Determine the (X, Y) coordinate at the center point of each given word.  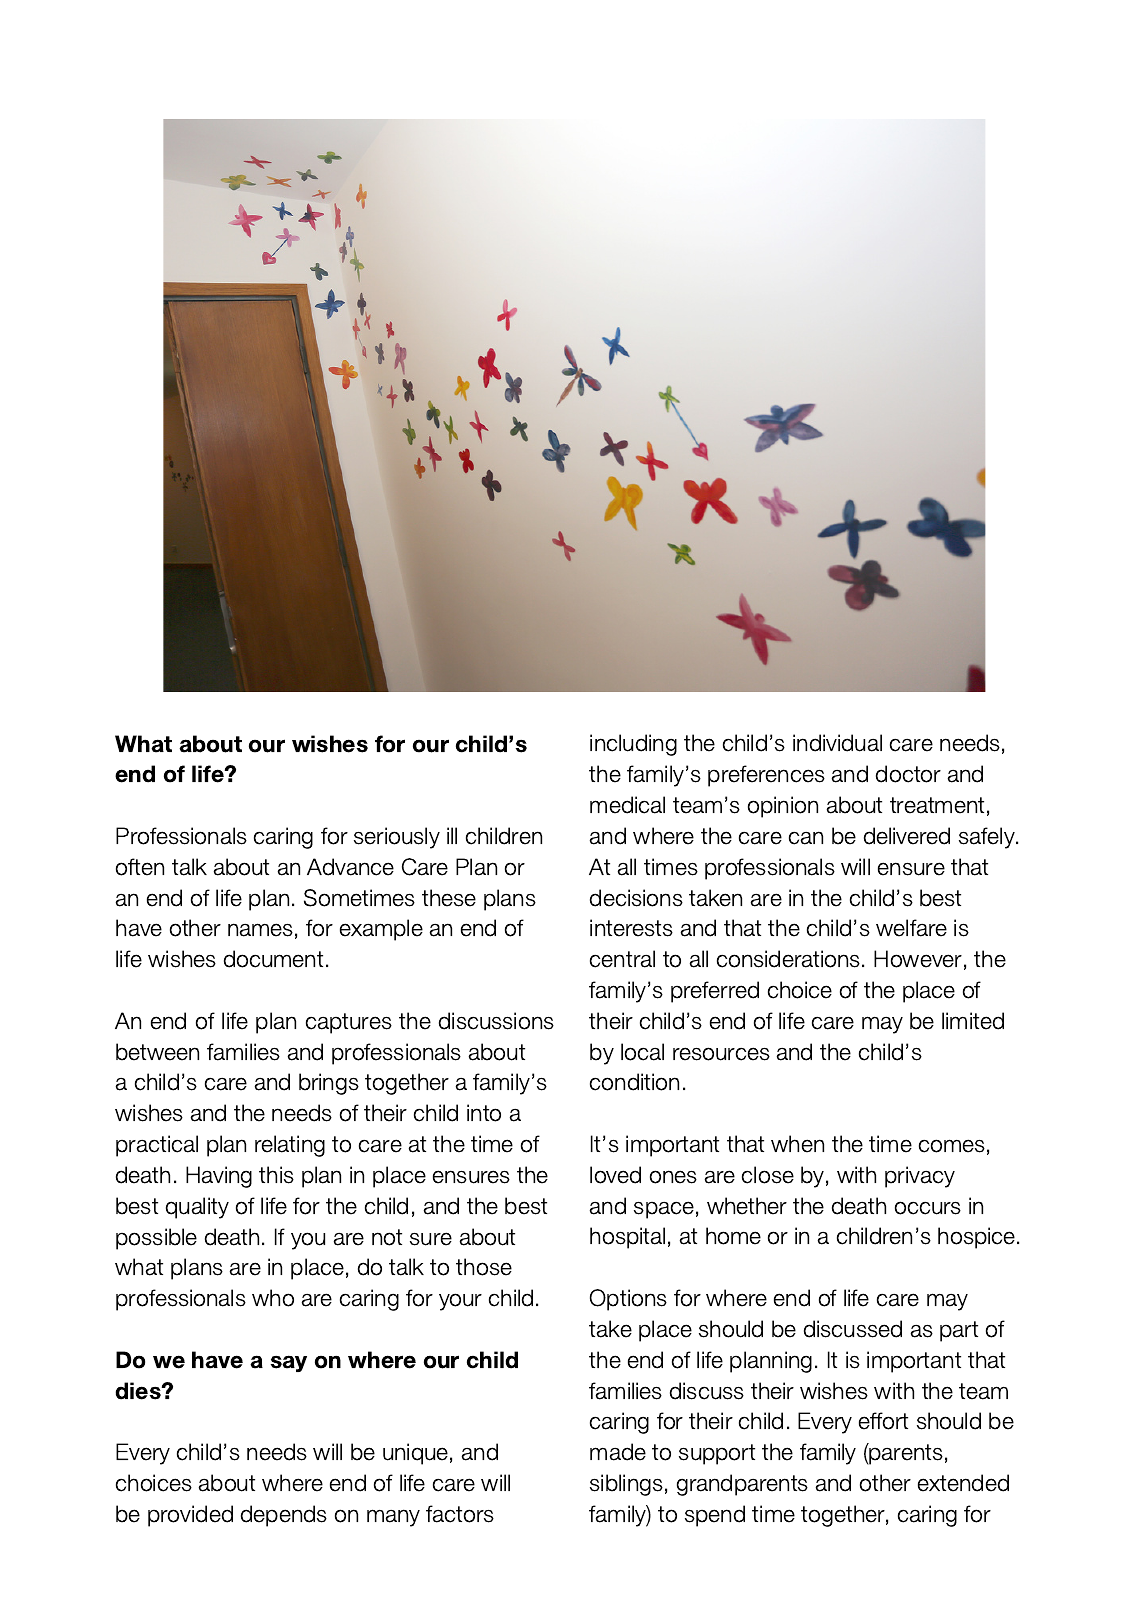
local (642, 1052)
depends (284, 1516)
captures (349, 1023)
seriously (397, 838)
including (633, 745)
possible (156, 1239)
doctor (908, 774)
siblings (626, 1485)
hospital (627, 1238)
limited (973, 1021)
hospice (978, 1238)
